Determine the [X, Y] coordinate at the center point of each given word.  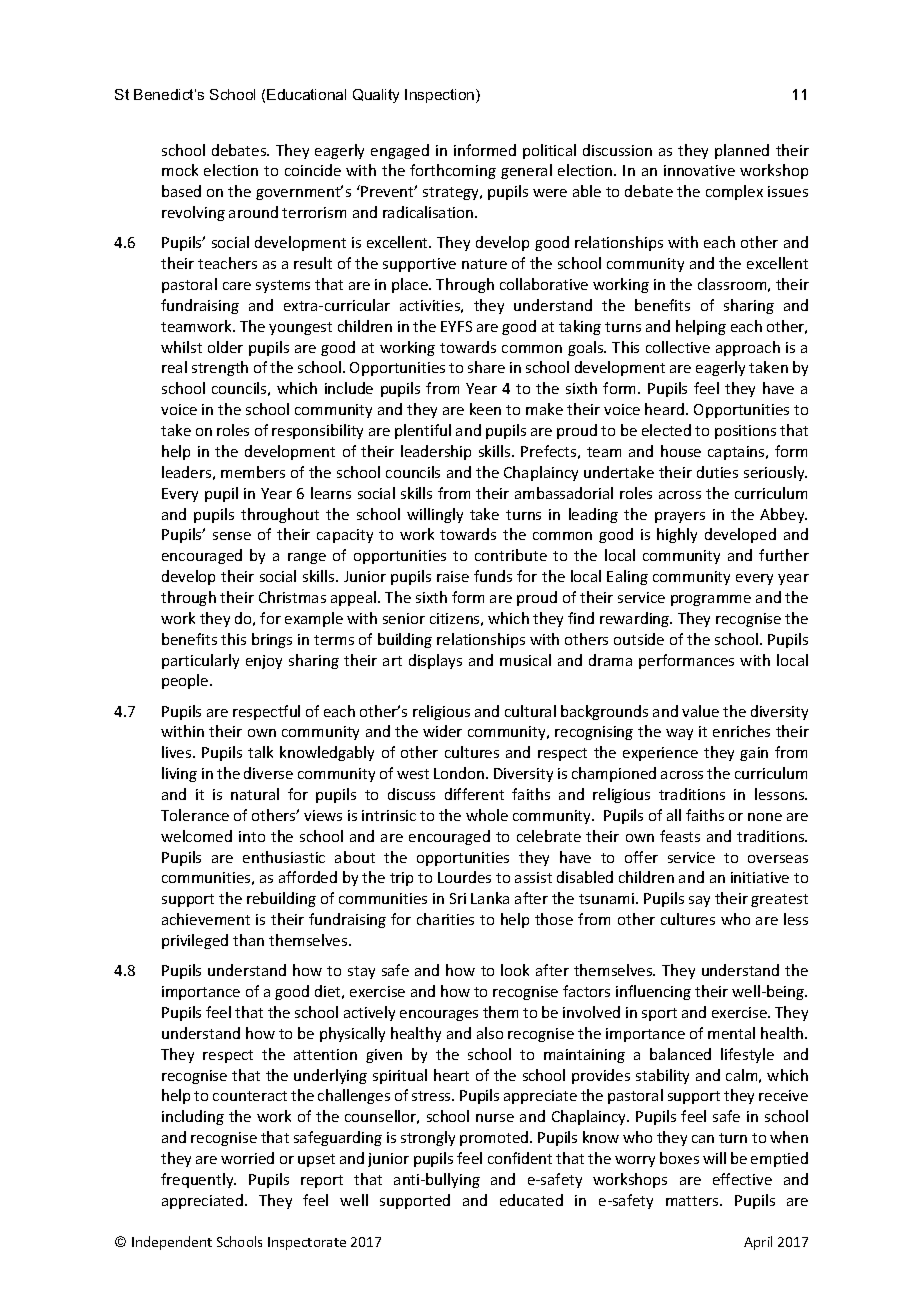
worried [247, 1158]
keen [485, 409]
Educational [306, 94]
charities [445, 919]
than [248, 940]
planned [742, 151]
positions [745, 432]
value [700, 711]
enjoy [264, 662]
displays [435, 661]
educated [531, 1200]
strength [220, 368]
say [699, 901]
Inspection [441, 96]
